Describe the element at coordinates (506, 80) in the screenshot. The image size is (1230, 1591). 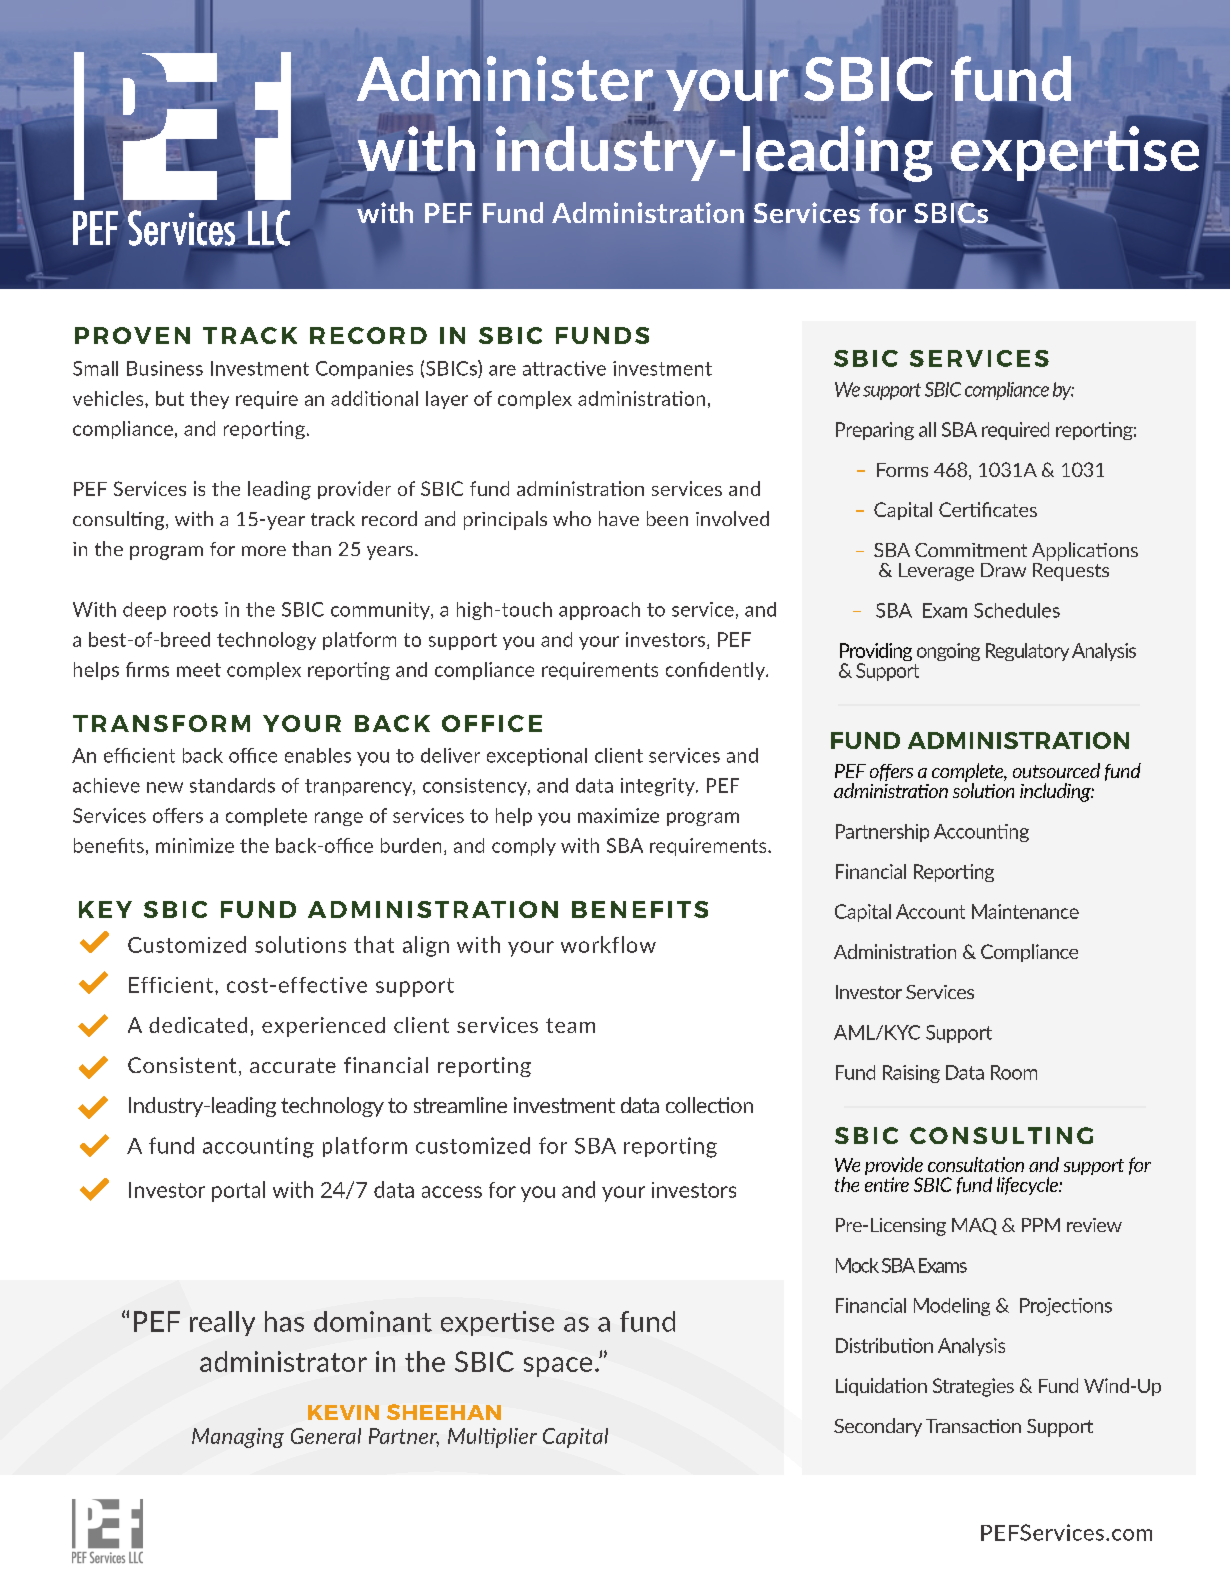
I see `Administer` at that location.
